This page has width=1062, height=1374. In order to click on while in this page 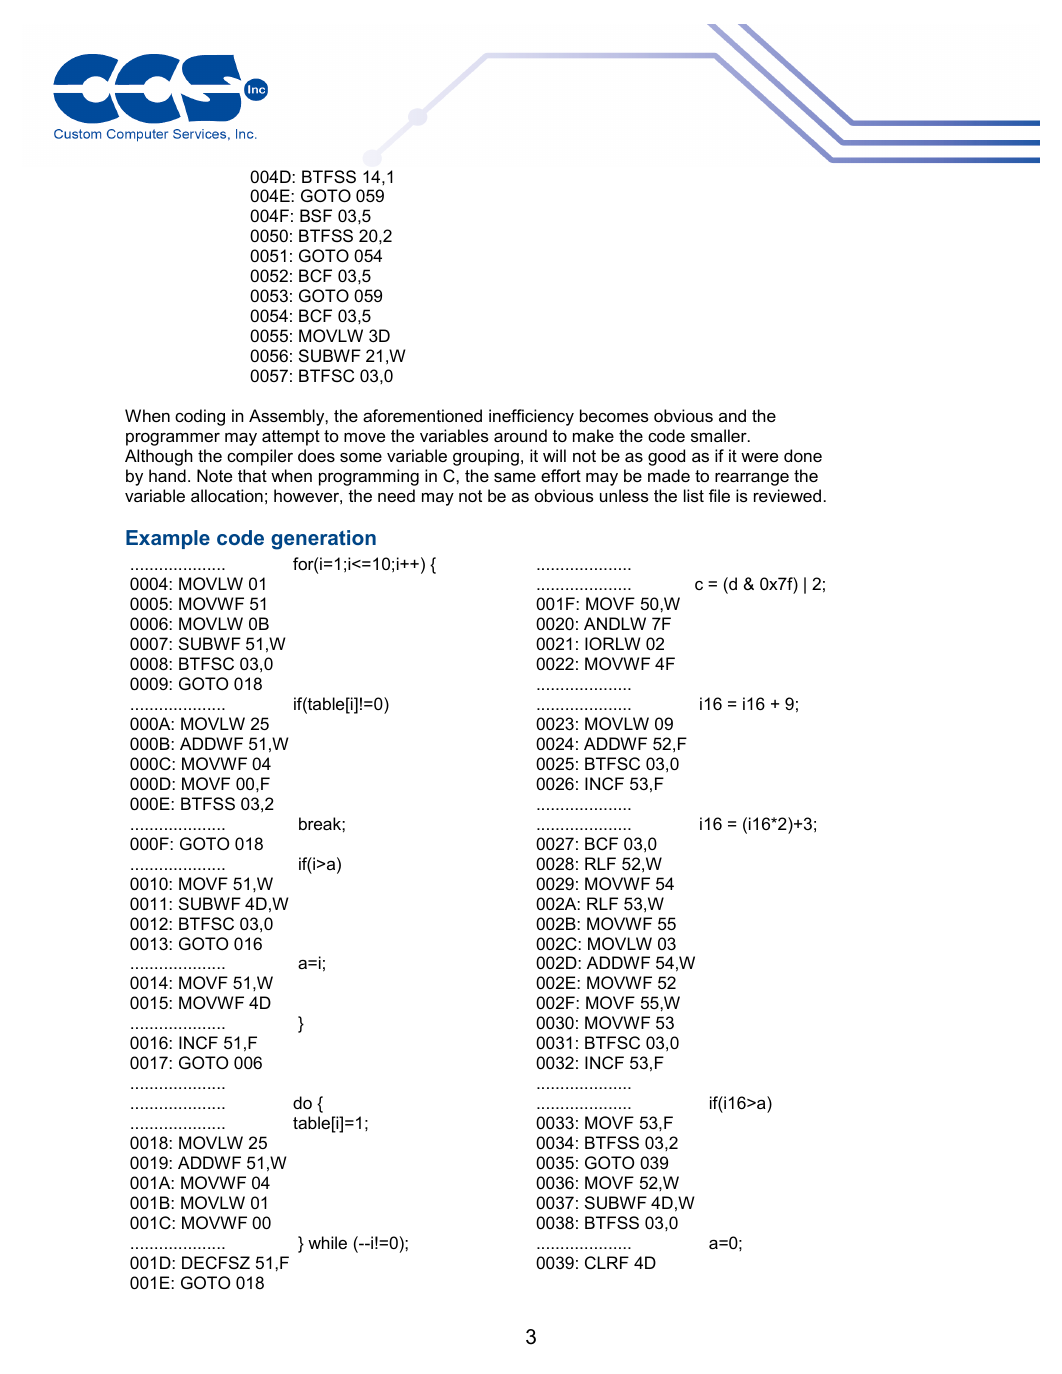, I will do `click(327, 1242)`.
